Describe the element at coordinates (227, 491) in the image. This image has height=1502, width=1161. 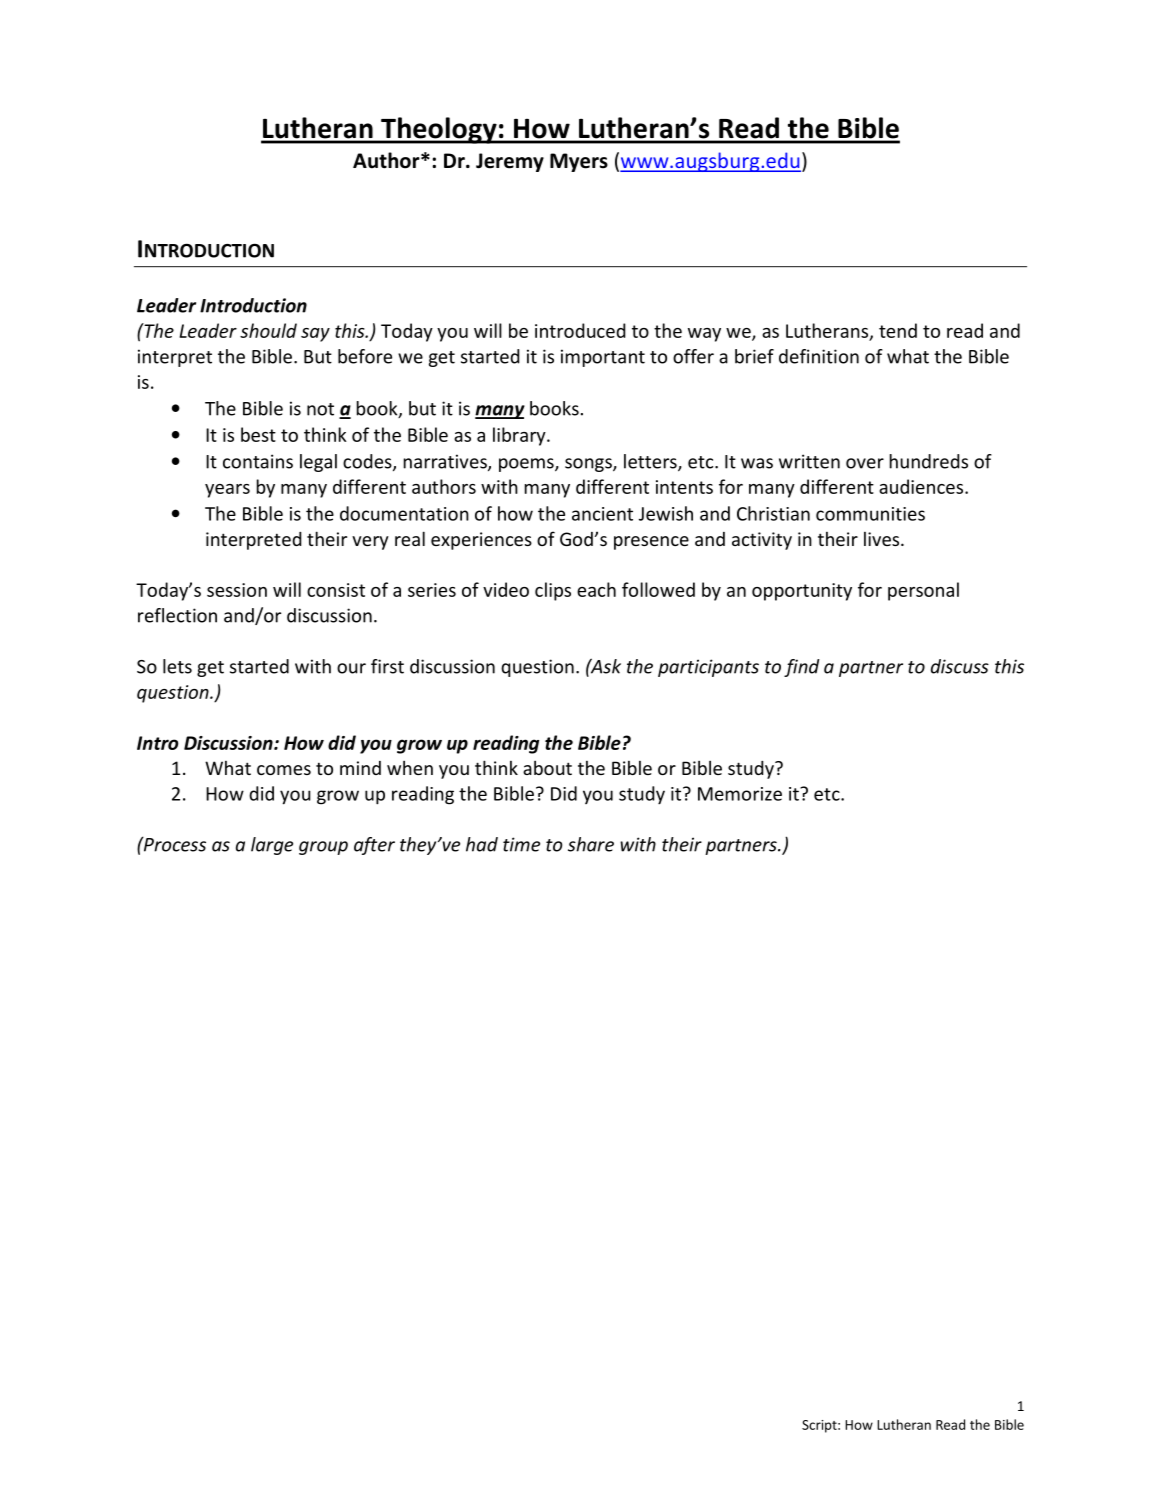
I see `years` at that location.
